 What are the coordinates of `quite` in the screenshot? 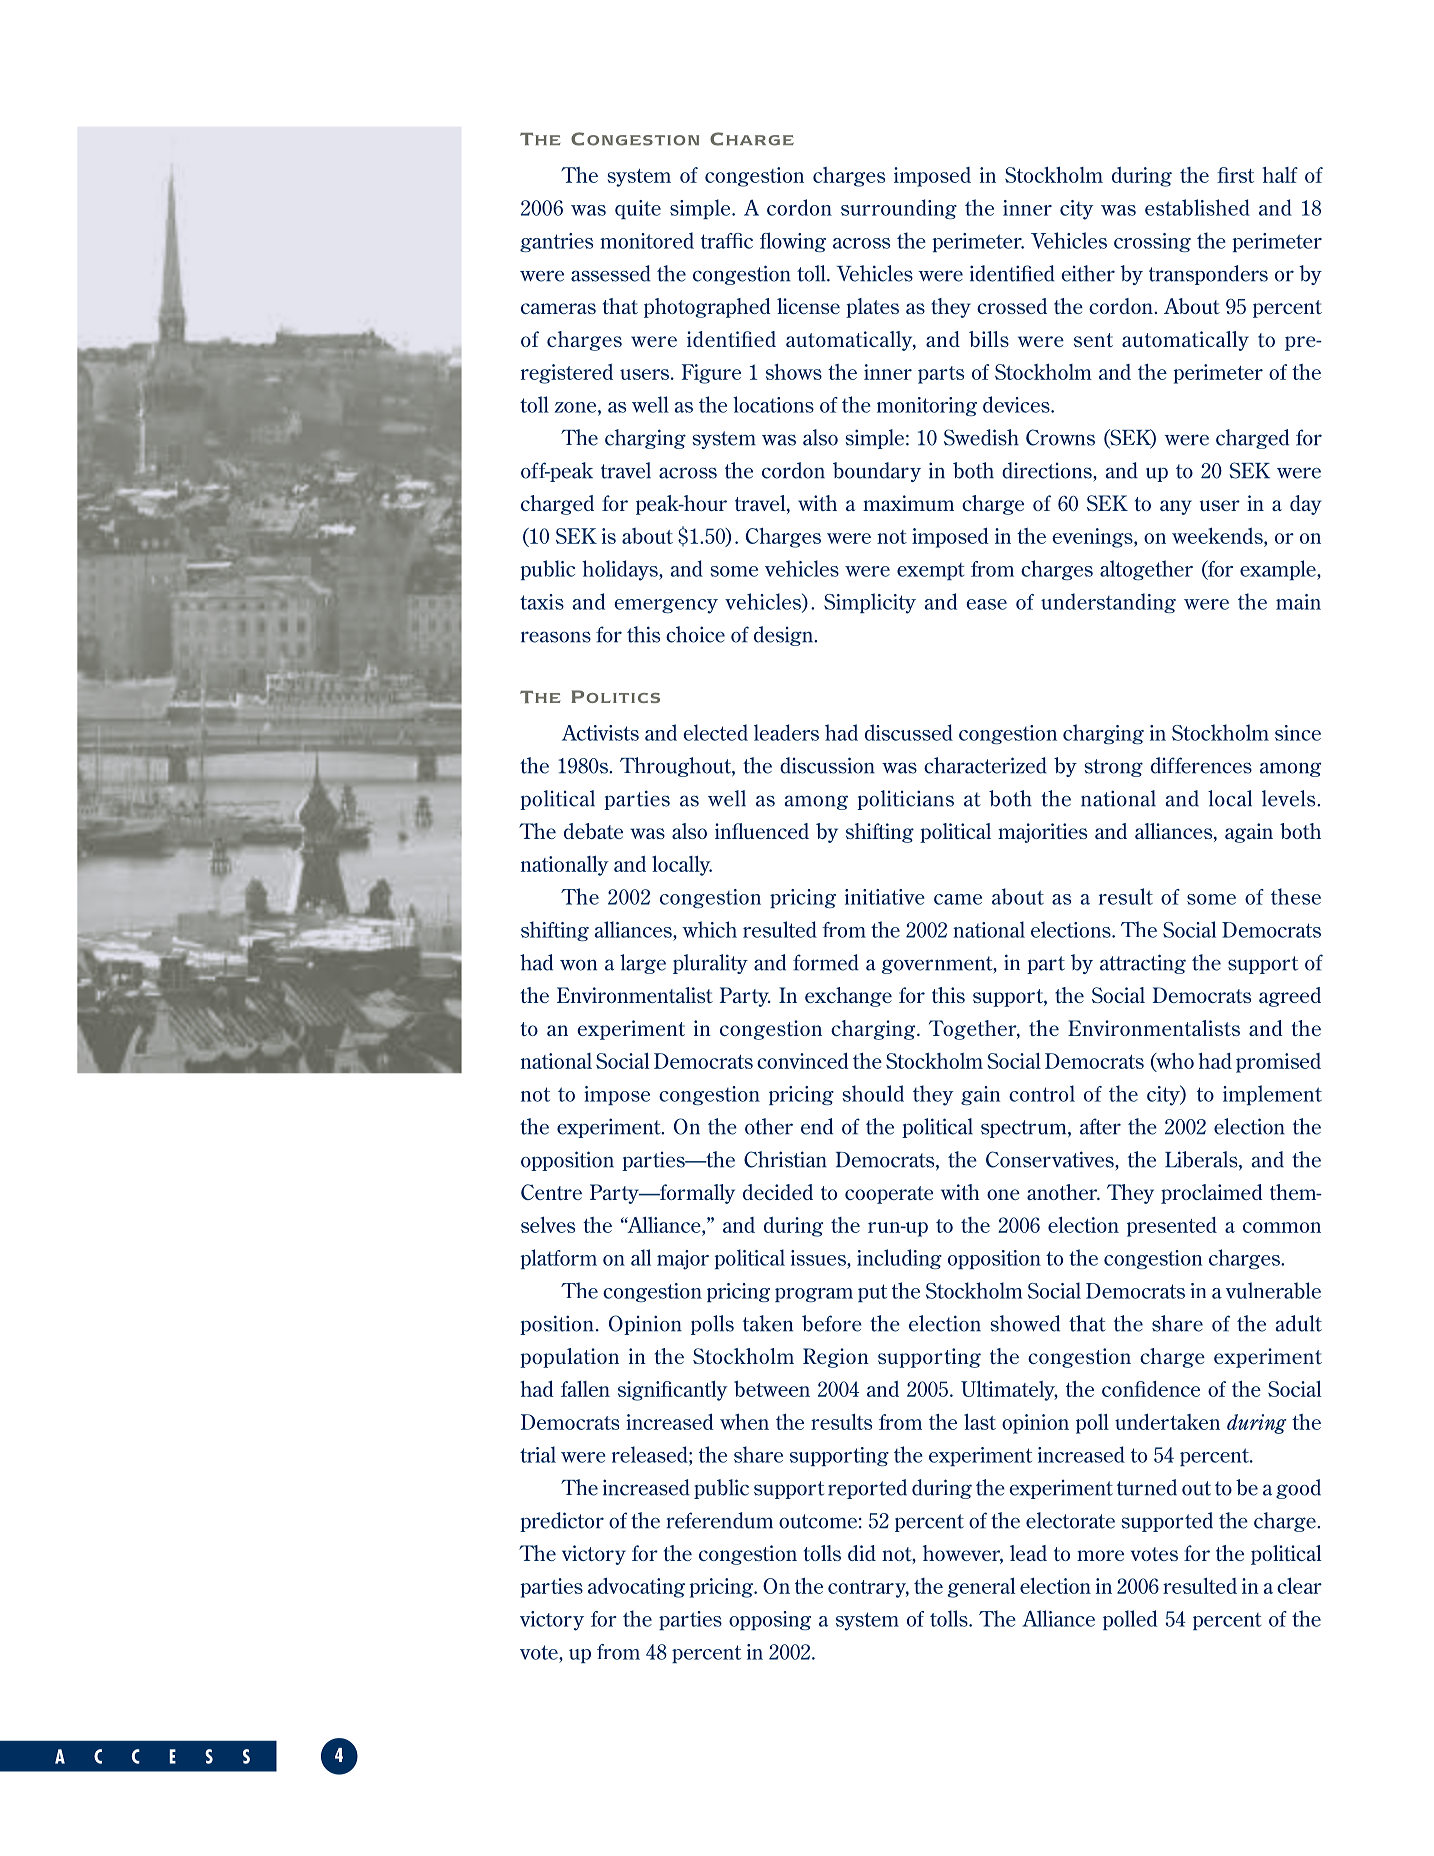 It's located at (638, 209).
